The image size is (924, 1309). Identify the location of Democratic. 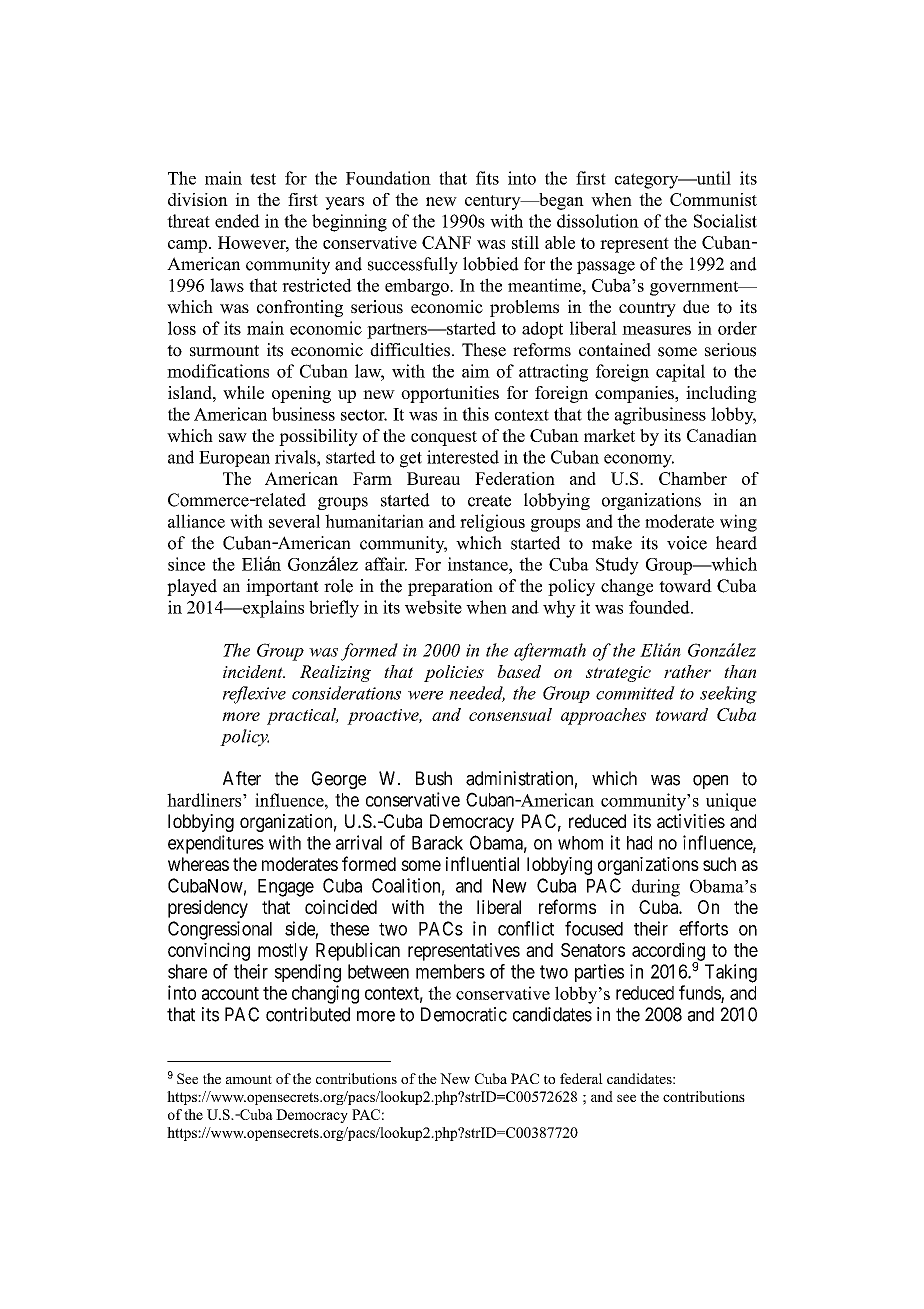
(464, 1014).
